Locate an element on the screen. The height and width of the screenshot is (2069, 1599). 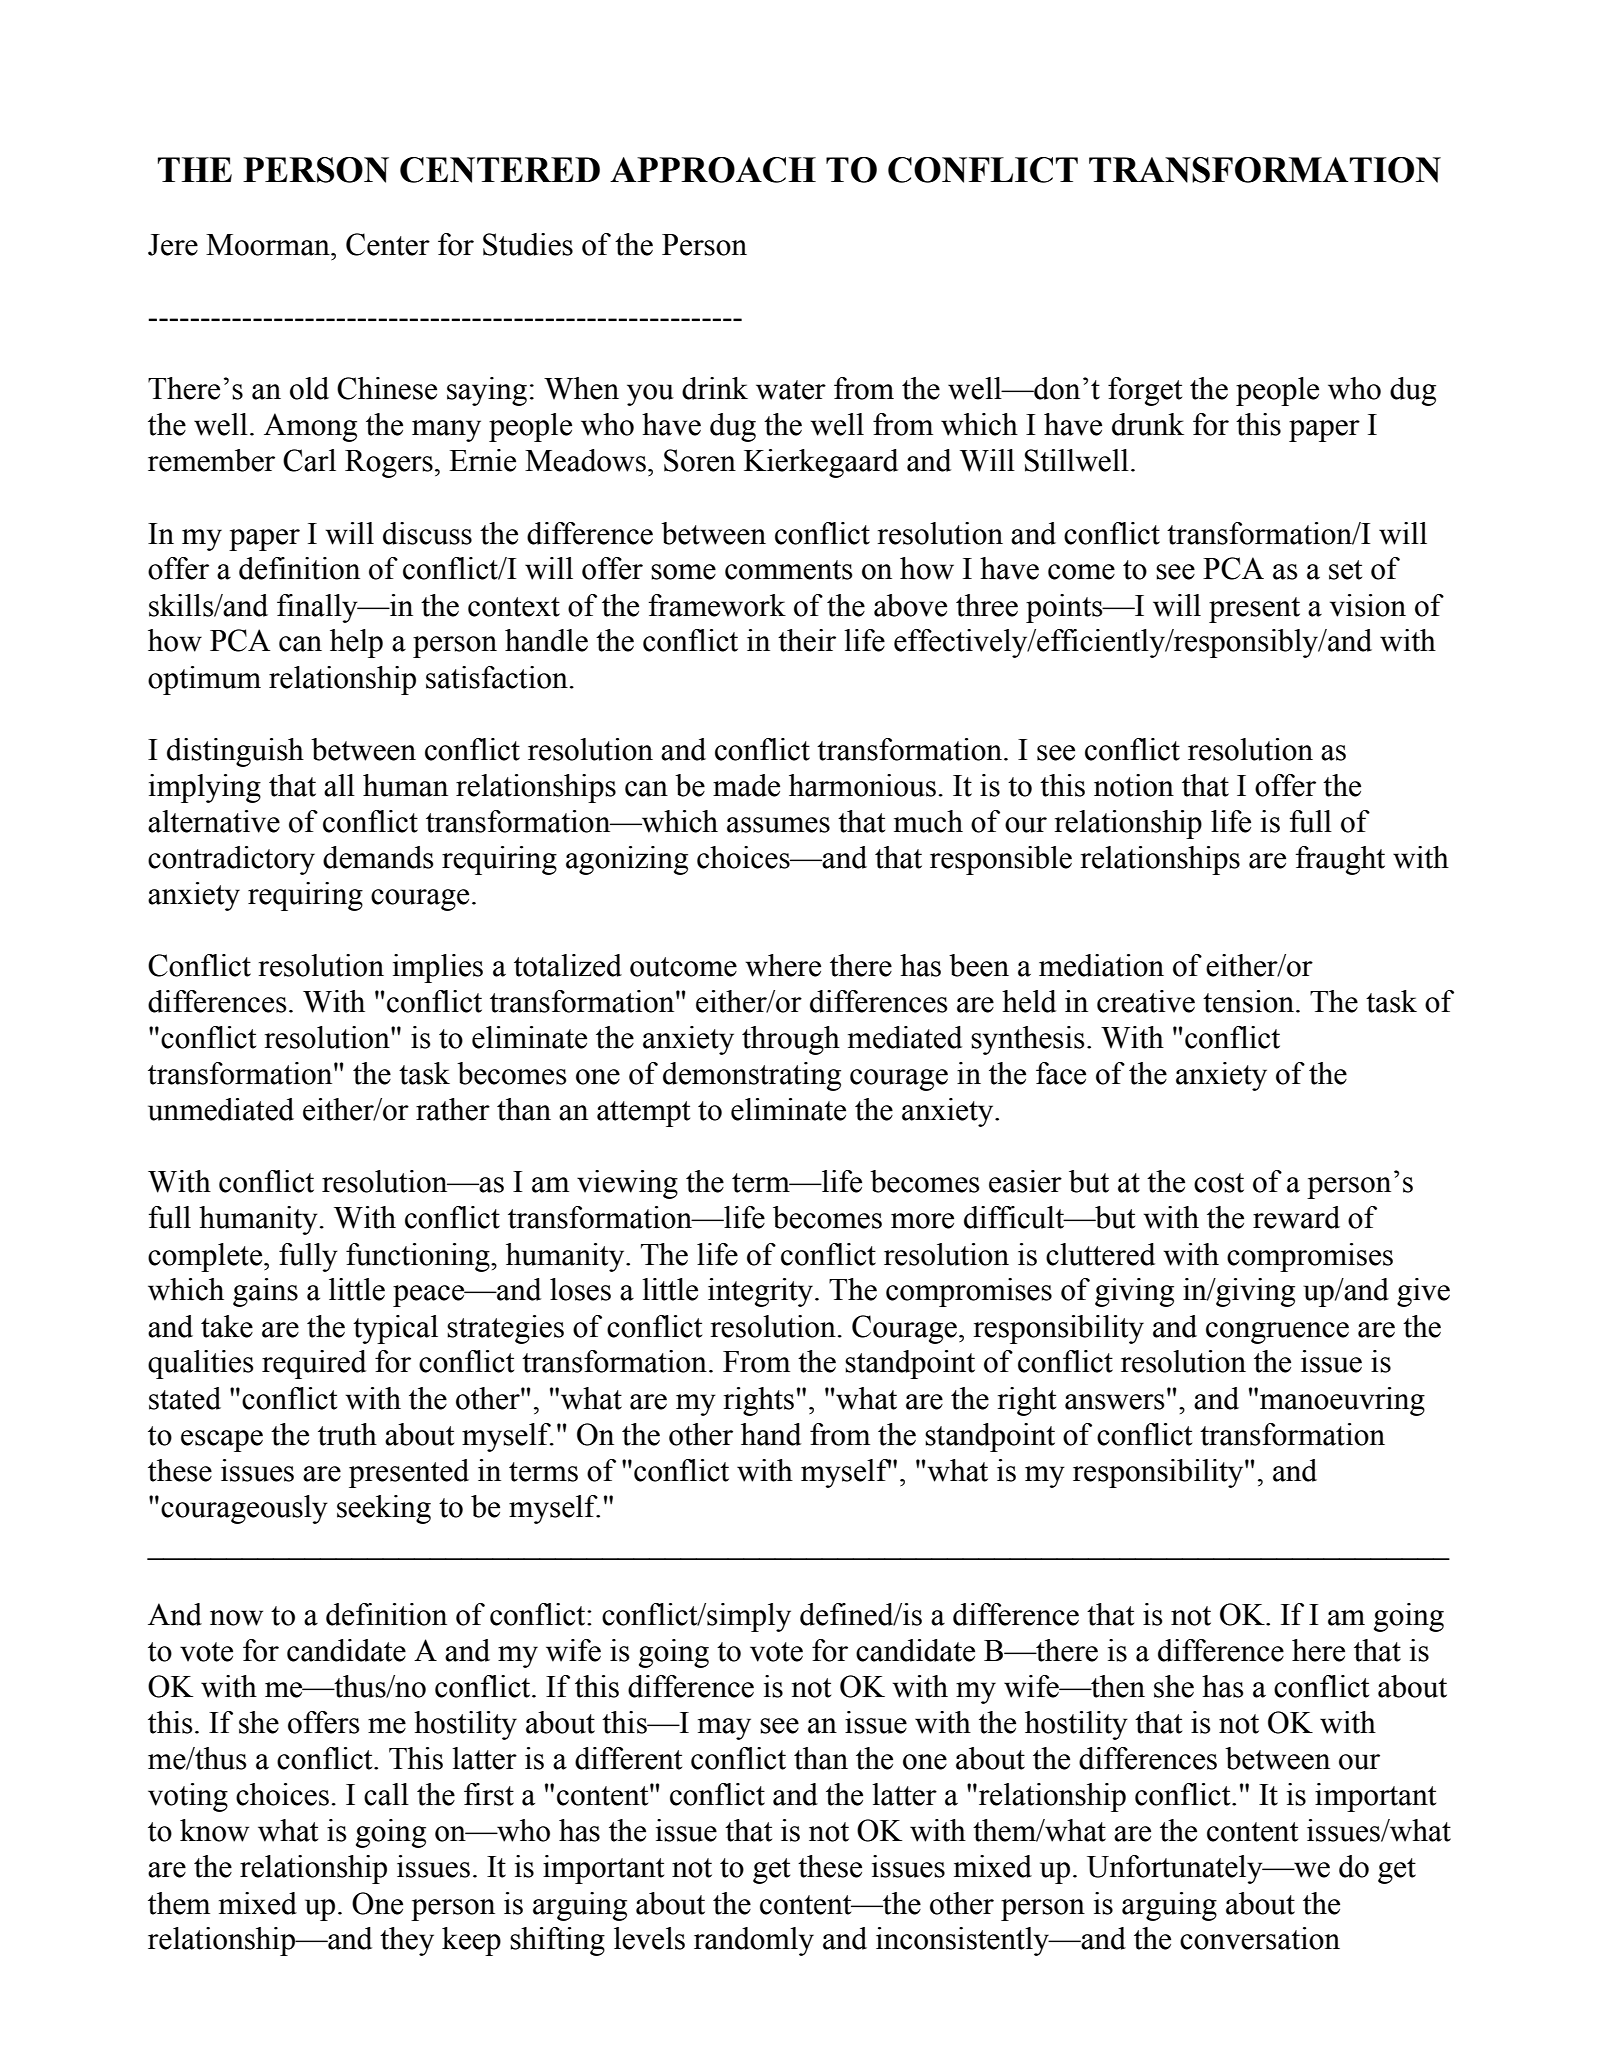
APPROACH is located at coordinates (713, 170).
